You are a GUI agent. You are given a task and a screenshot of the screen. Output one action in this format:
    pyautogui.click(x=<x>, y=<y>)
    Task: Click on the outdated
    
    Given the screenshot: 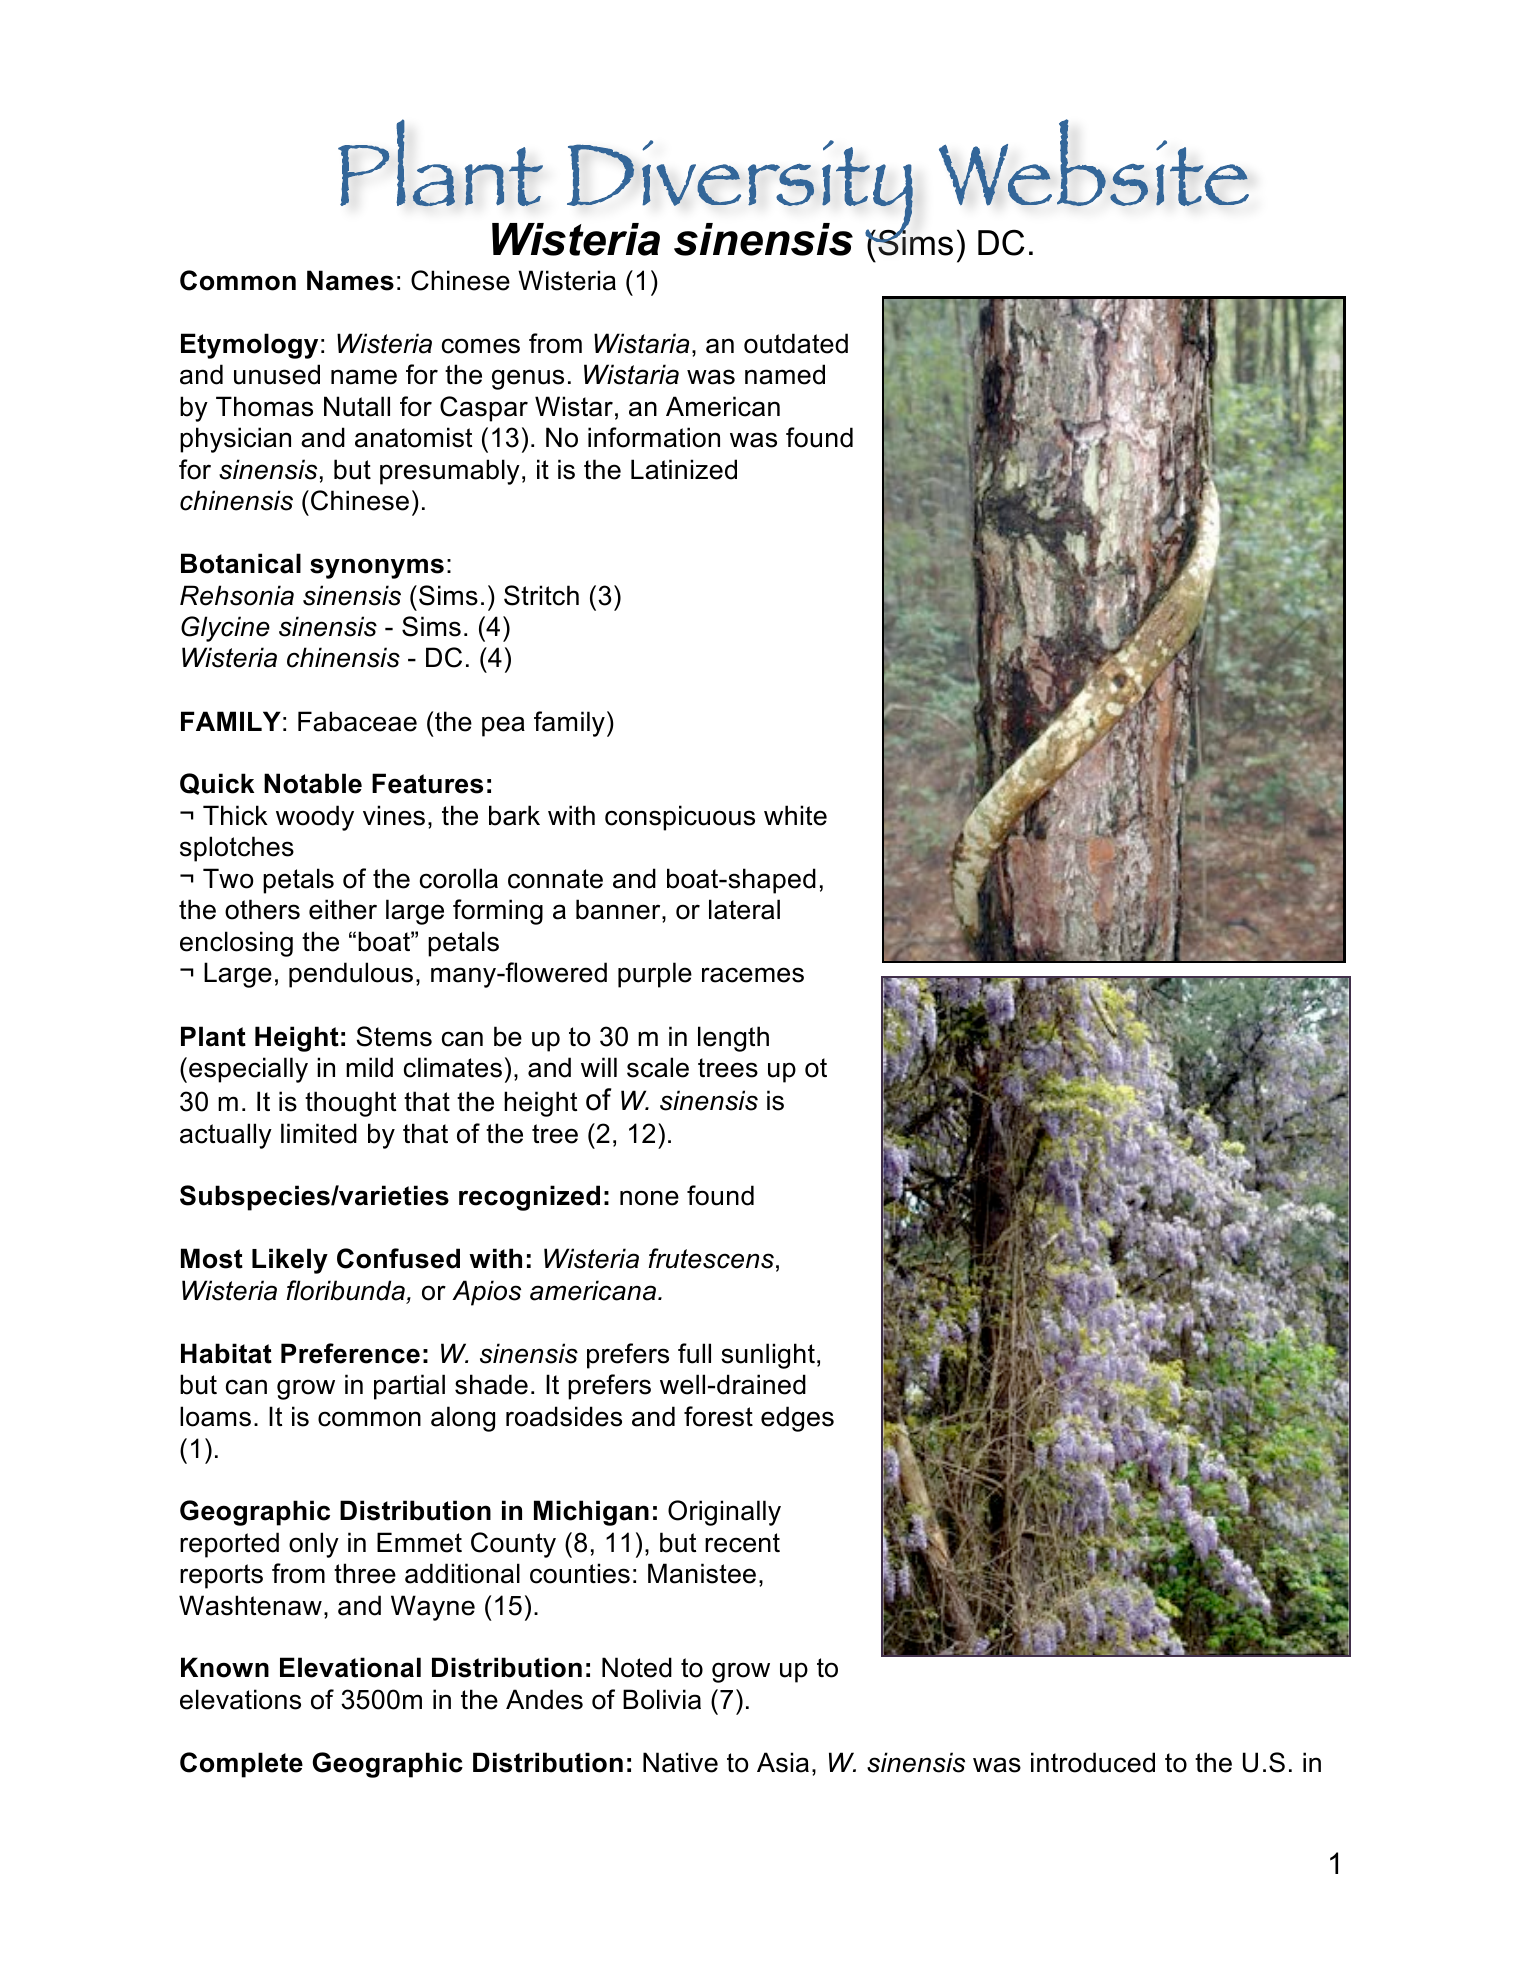 What is the action you would take?
    pyautogui.click(x=796, y=343)
